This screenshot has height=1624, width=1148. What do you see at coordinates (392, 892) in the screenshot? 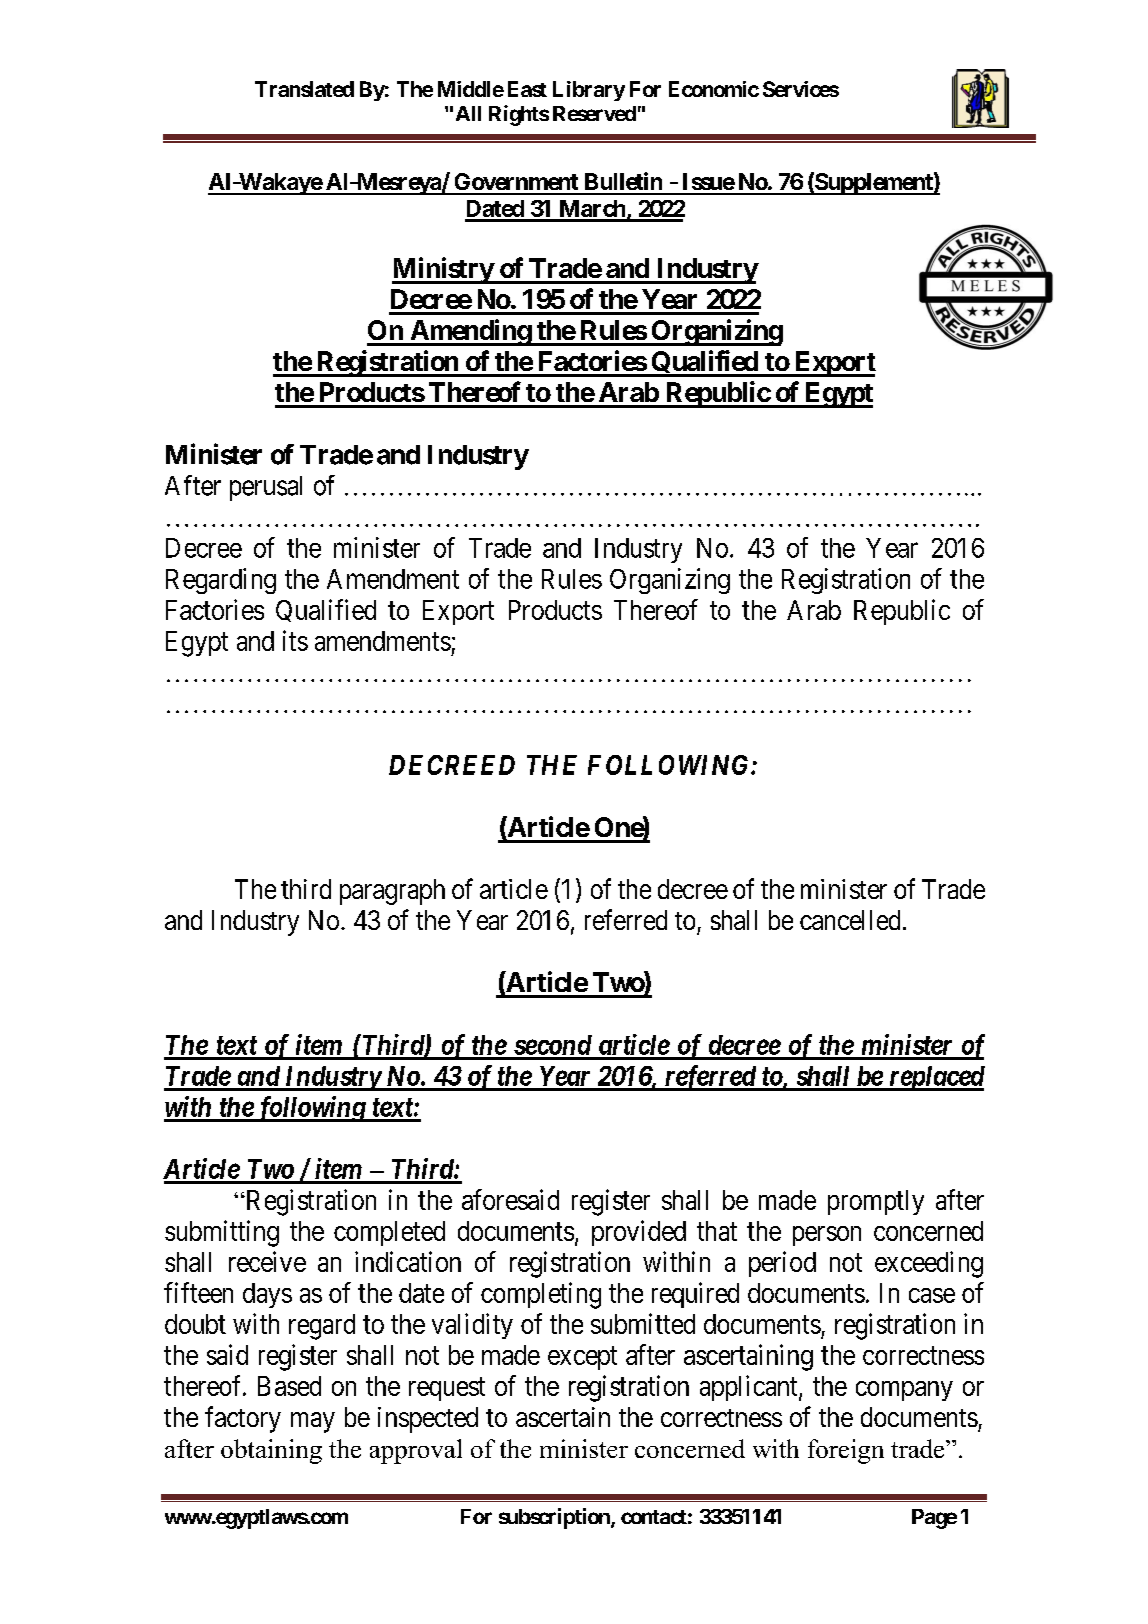
I see `paragraph` at bounding box center [392, 892].
